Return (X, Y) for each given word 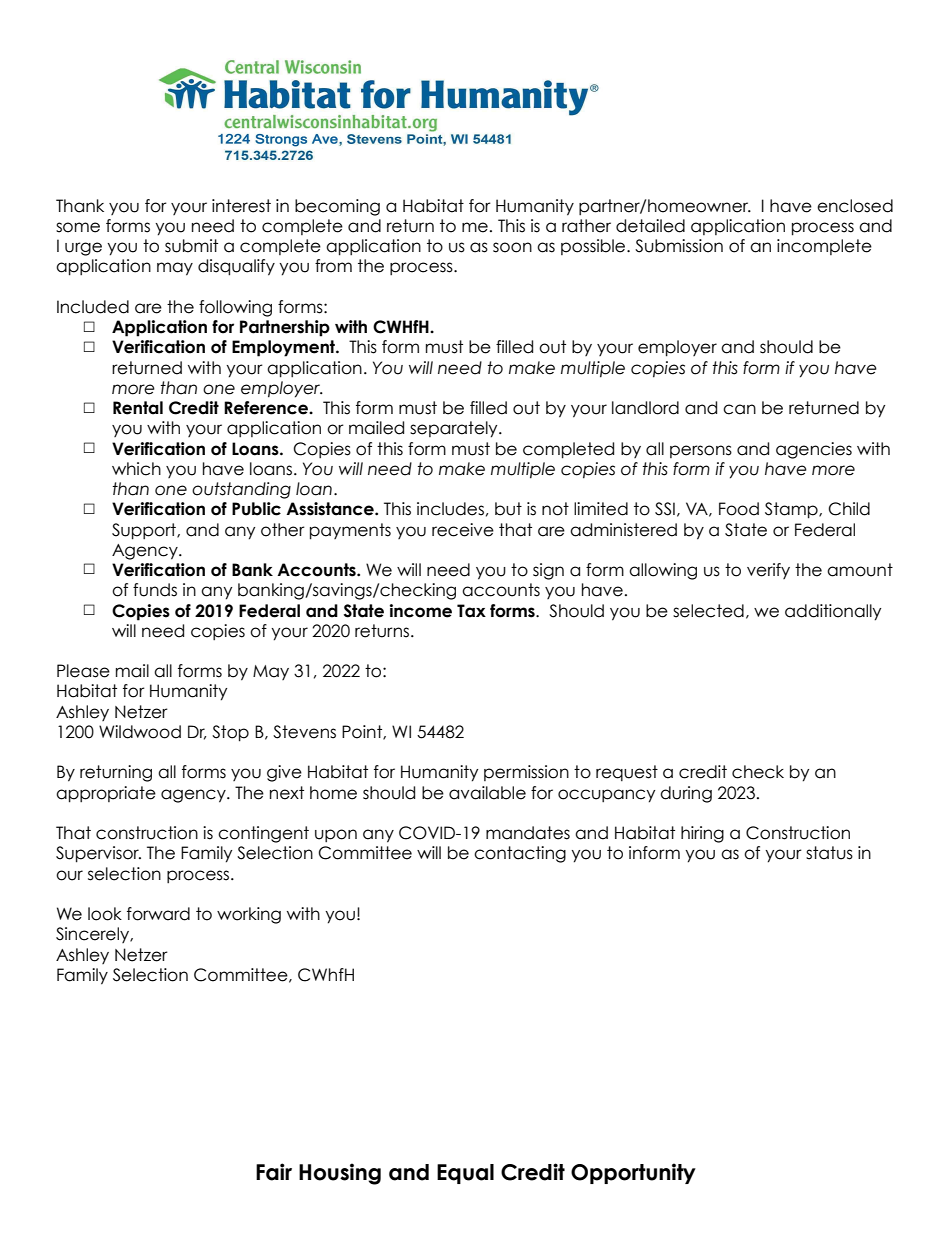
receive (463, 530)
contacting (520, 854)
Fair (274, 1172)
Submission (679, 246)
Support (145, 531)
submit (191, 246)
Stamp (792, 510)
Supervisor (98, 854)
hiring (702, 834)
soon (512, 247)
